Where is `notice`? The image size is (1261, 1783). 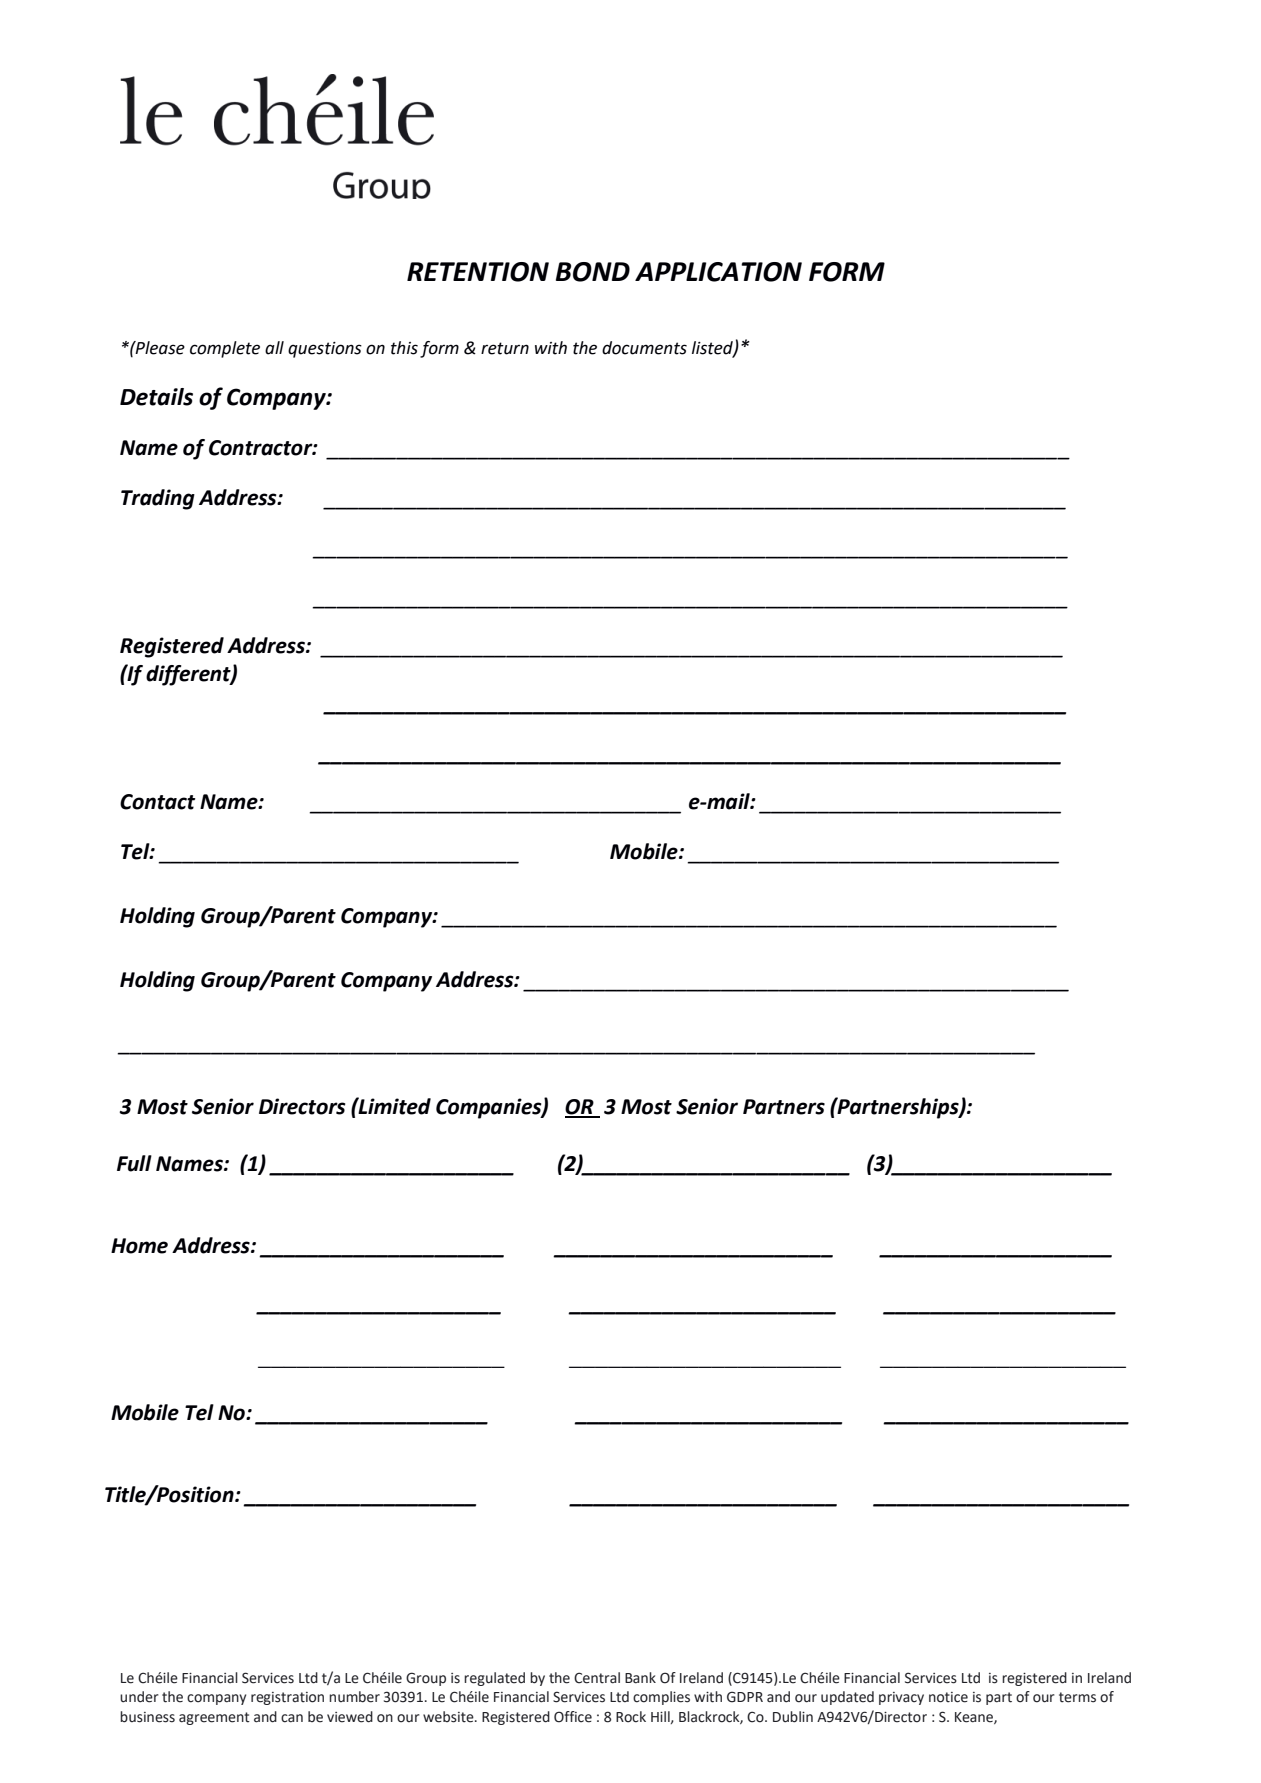 notice is located at coordinates (948, 1697).
